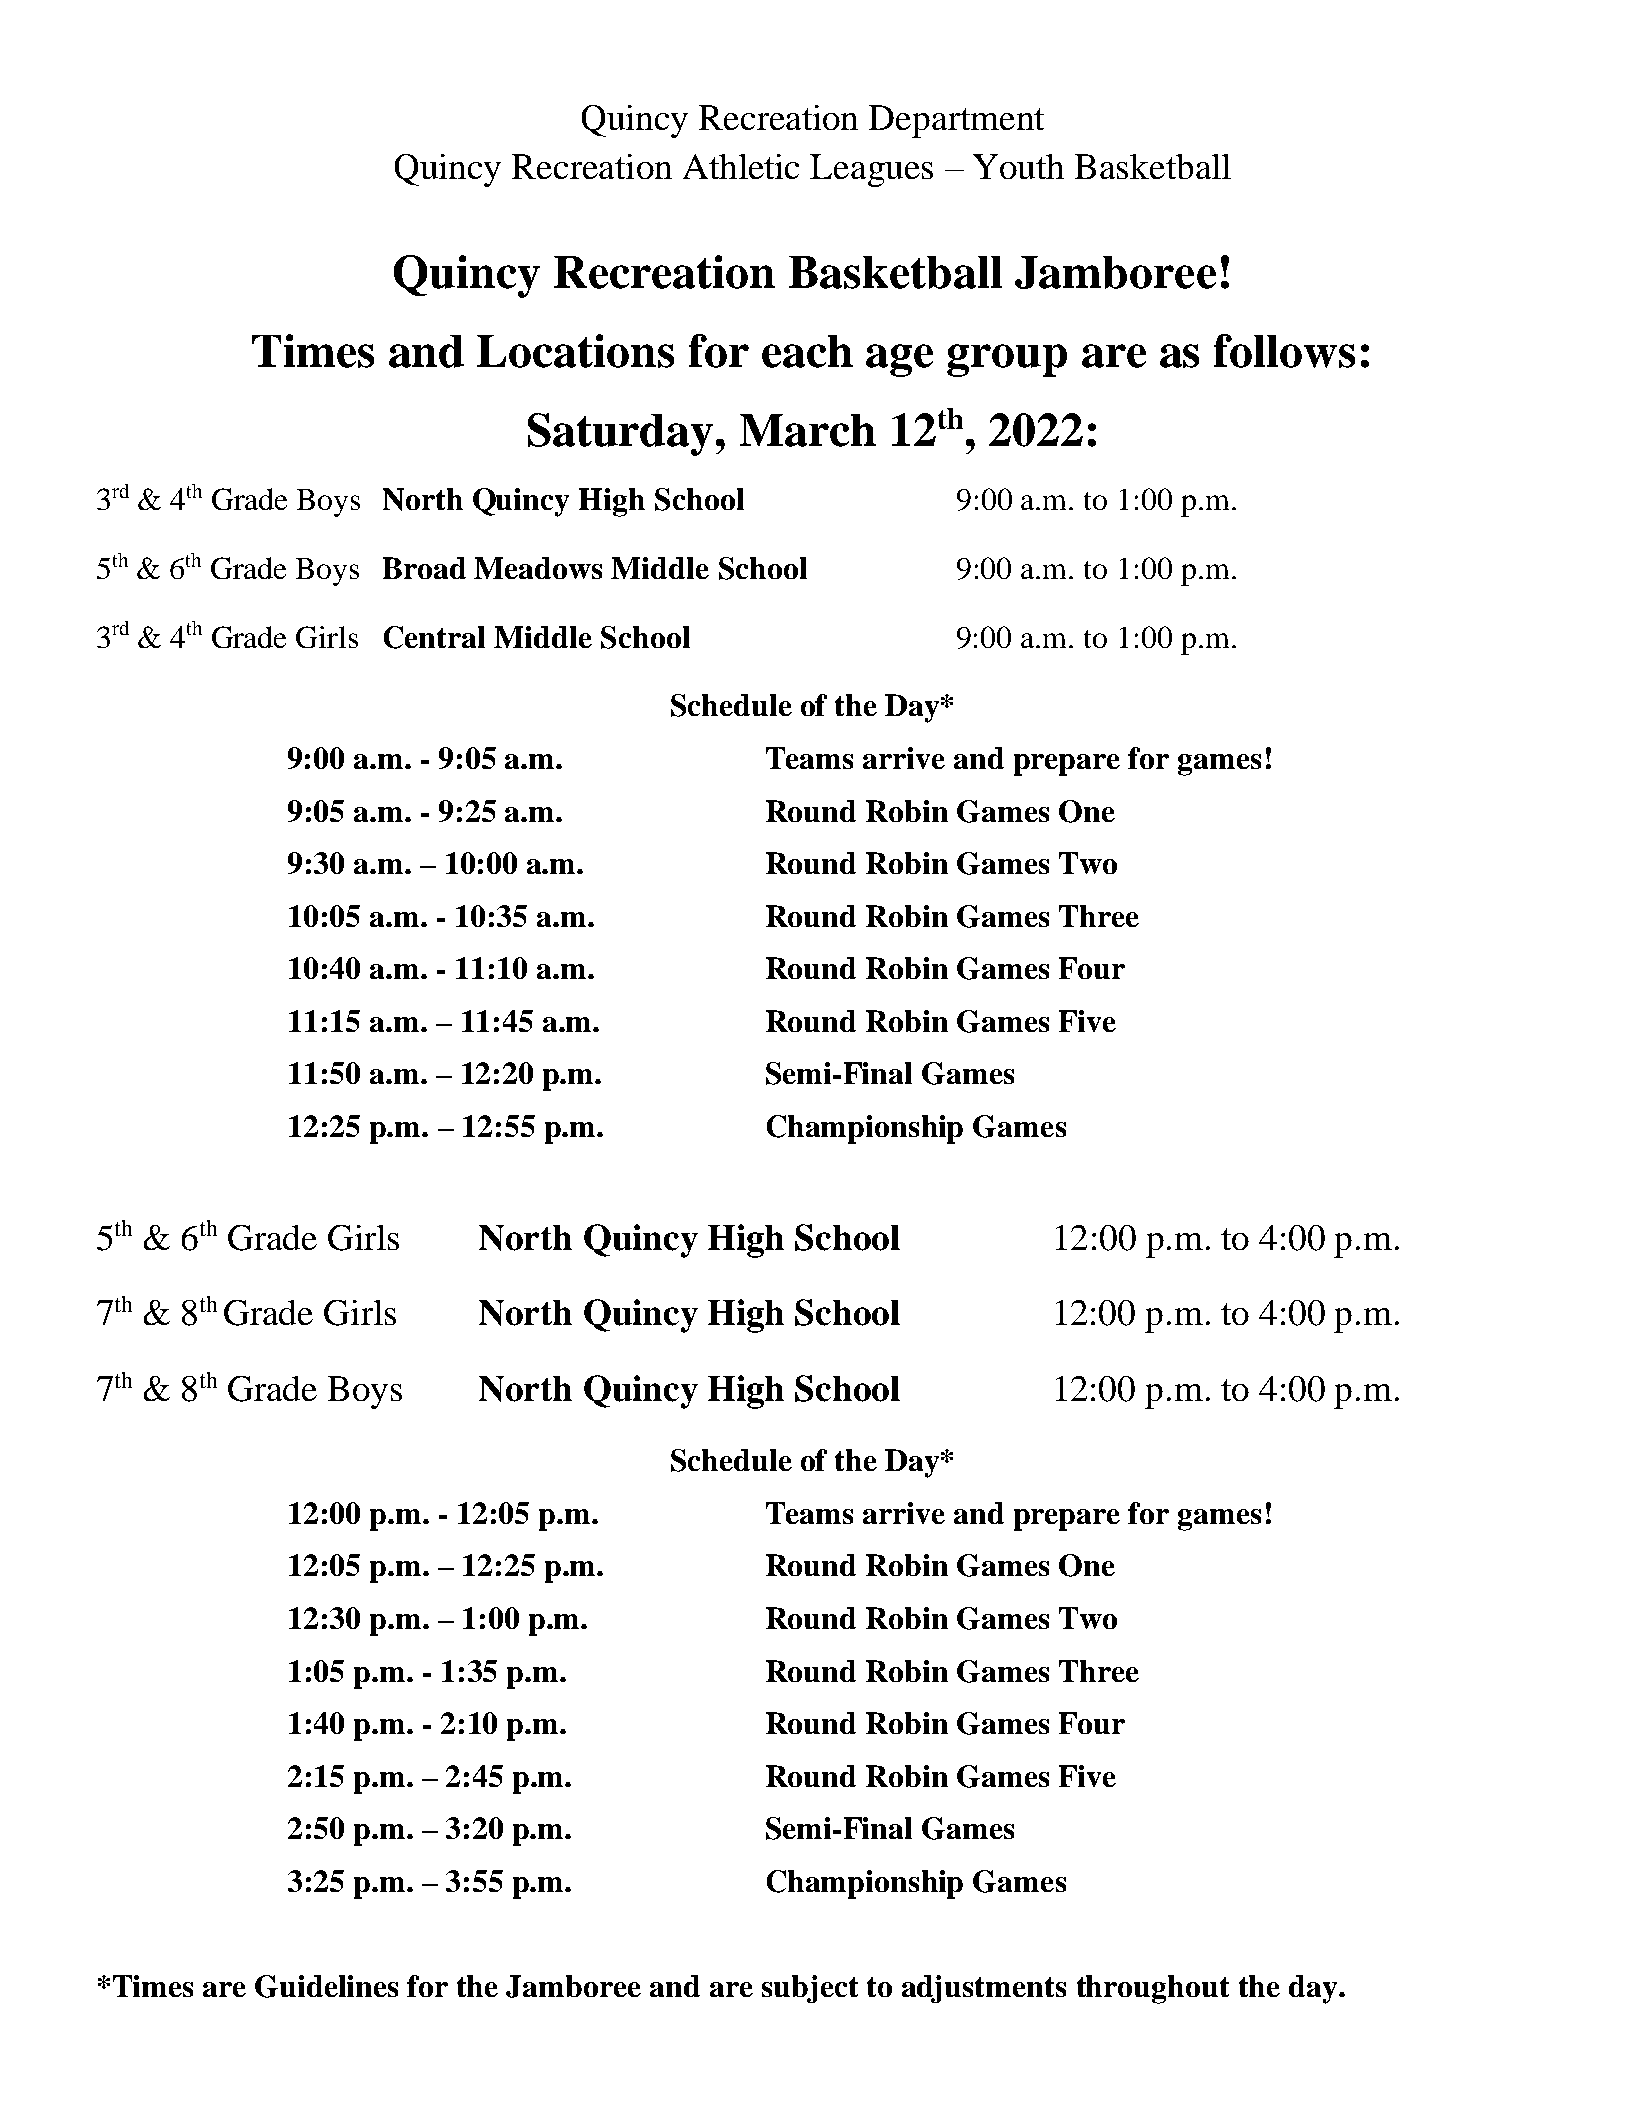 This image has width=1625, height=2103. I want to click on Broad, so click(424, 568).
